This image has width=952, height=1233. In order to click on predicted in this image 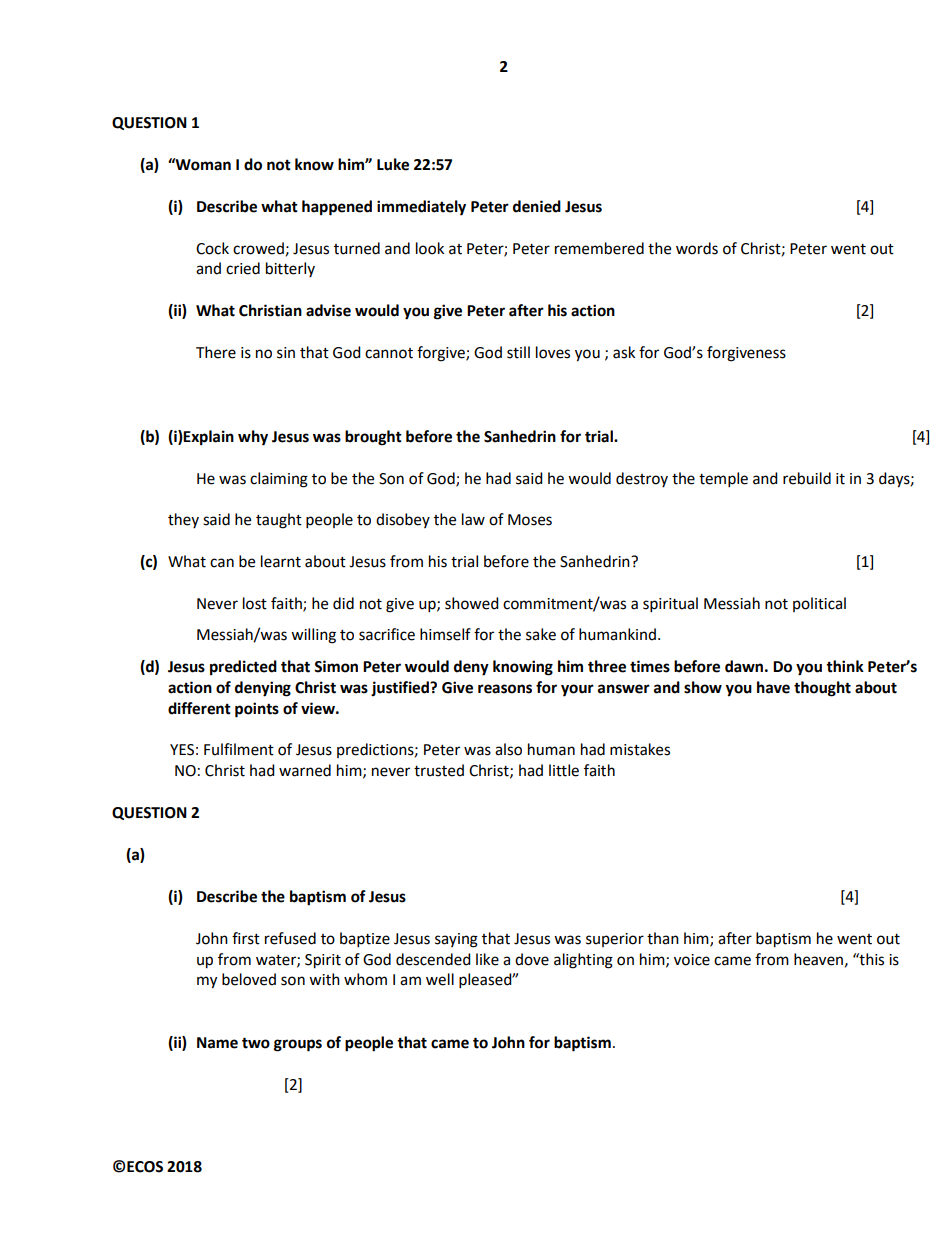, I will do `click(243, 668)`.
